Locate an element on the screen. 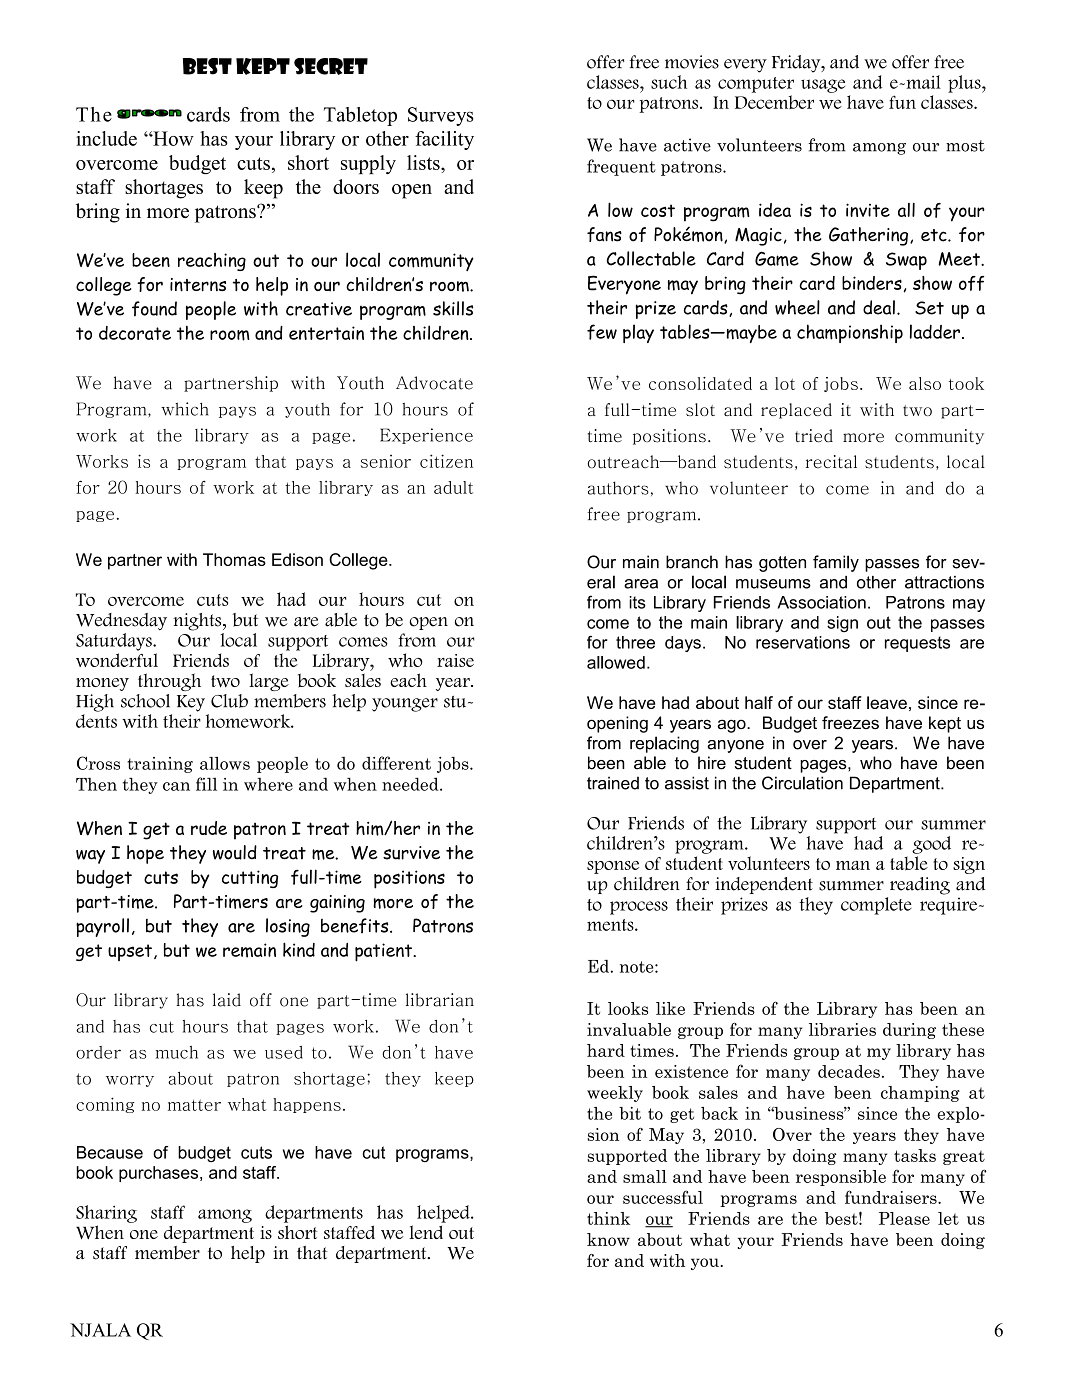  which is located at coordinates (184, 409).
